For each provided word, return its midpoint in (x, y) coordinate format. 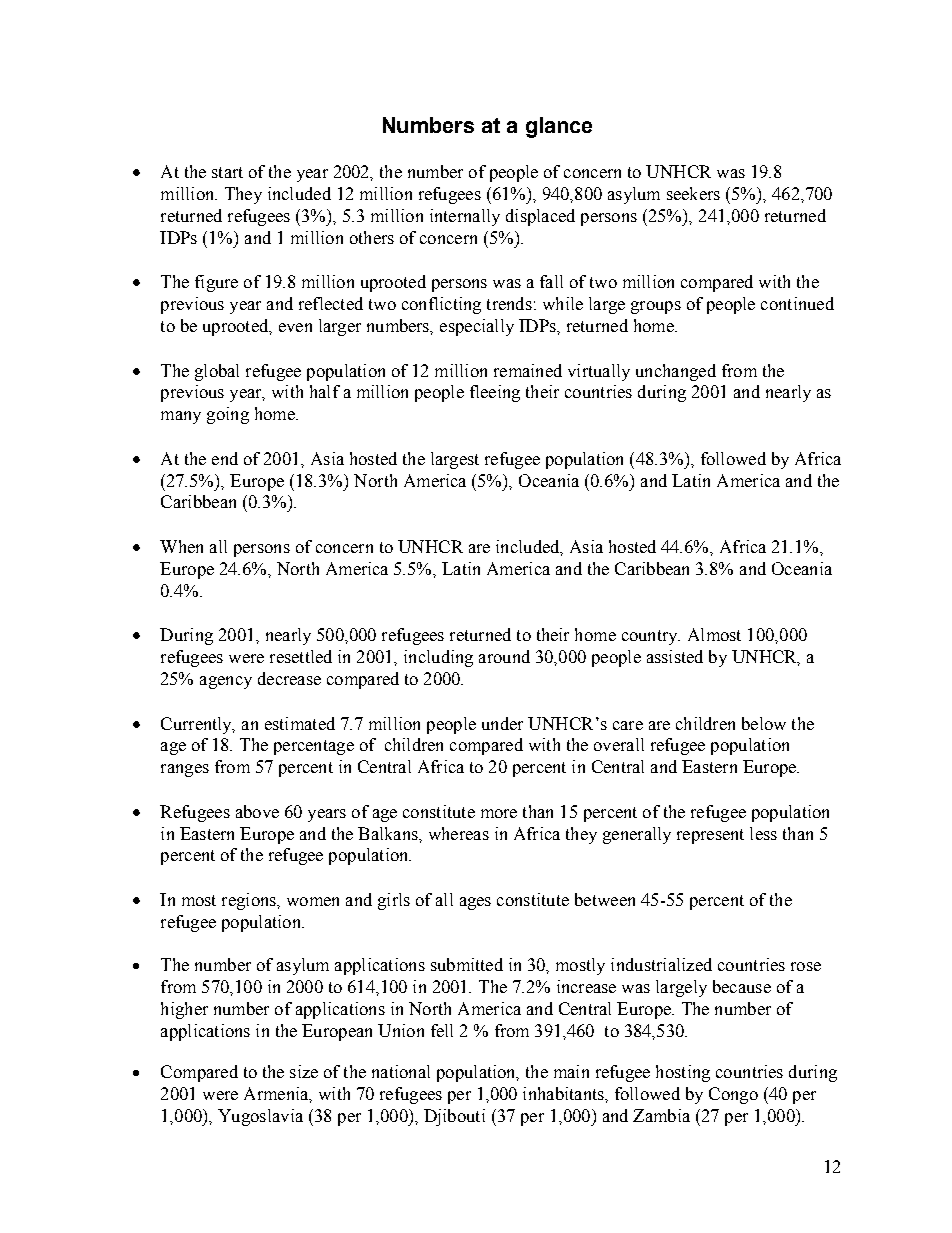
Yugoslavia (260, 1117)
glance (559, 127)
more (499, 813)
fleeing (495, 393)
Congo (733, 1095)
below (764, 723)
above (257, 811)
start (227, 172)
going (228, 415)
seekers (693, 193)
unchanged (676, 372)
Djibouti (454, 1117)
